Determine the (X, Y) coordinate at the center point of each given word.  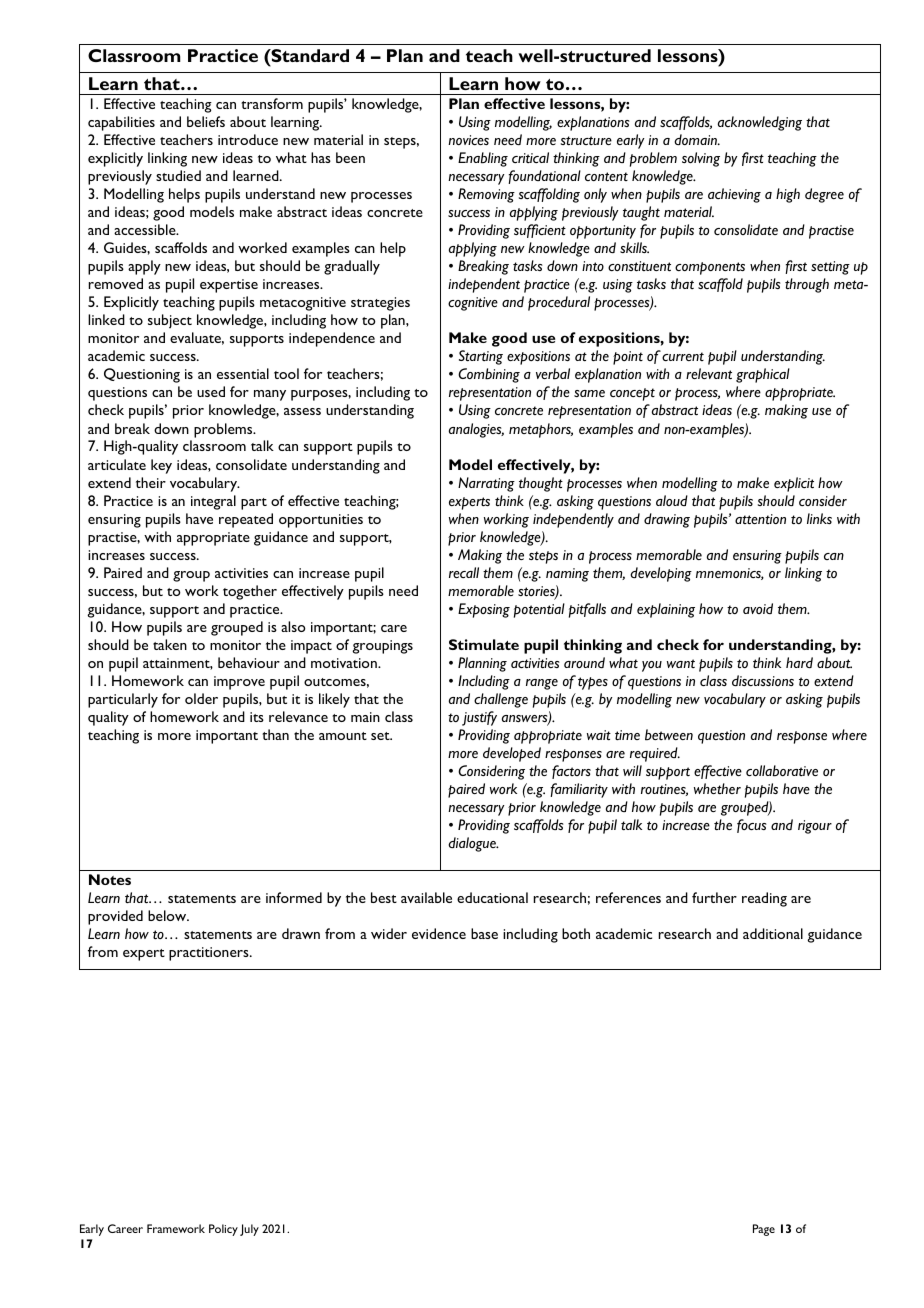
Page (764, 1230)
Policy (223, 1230)
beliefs (206, 121)
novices (468, 140)
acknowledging (760, 123)
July (249, 1230)
